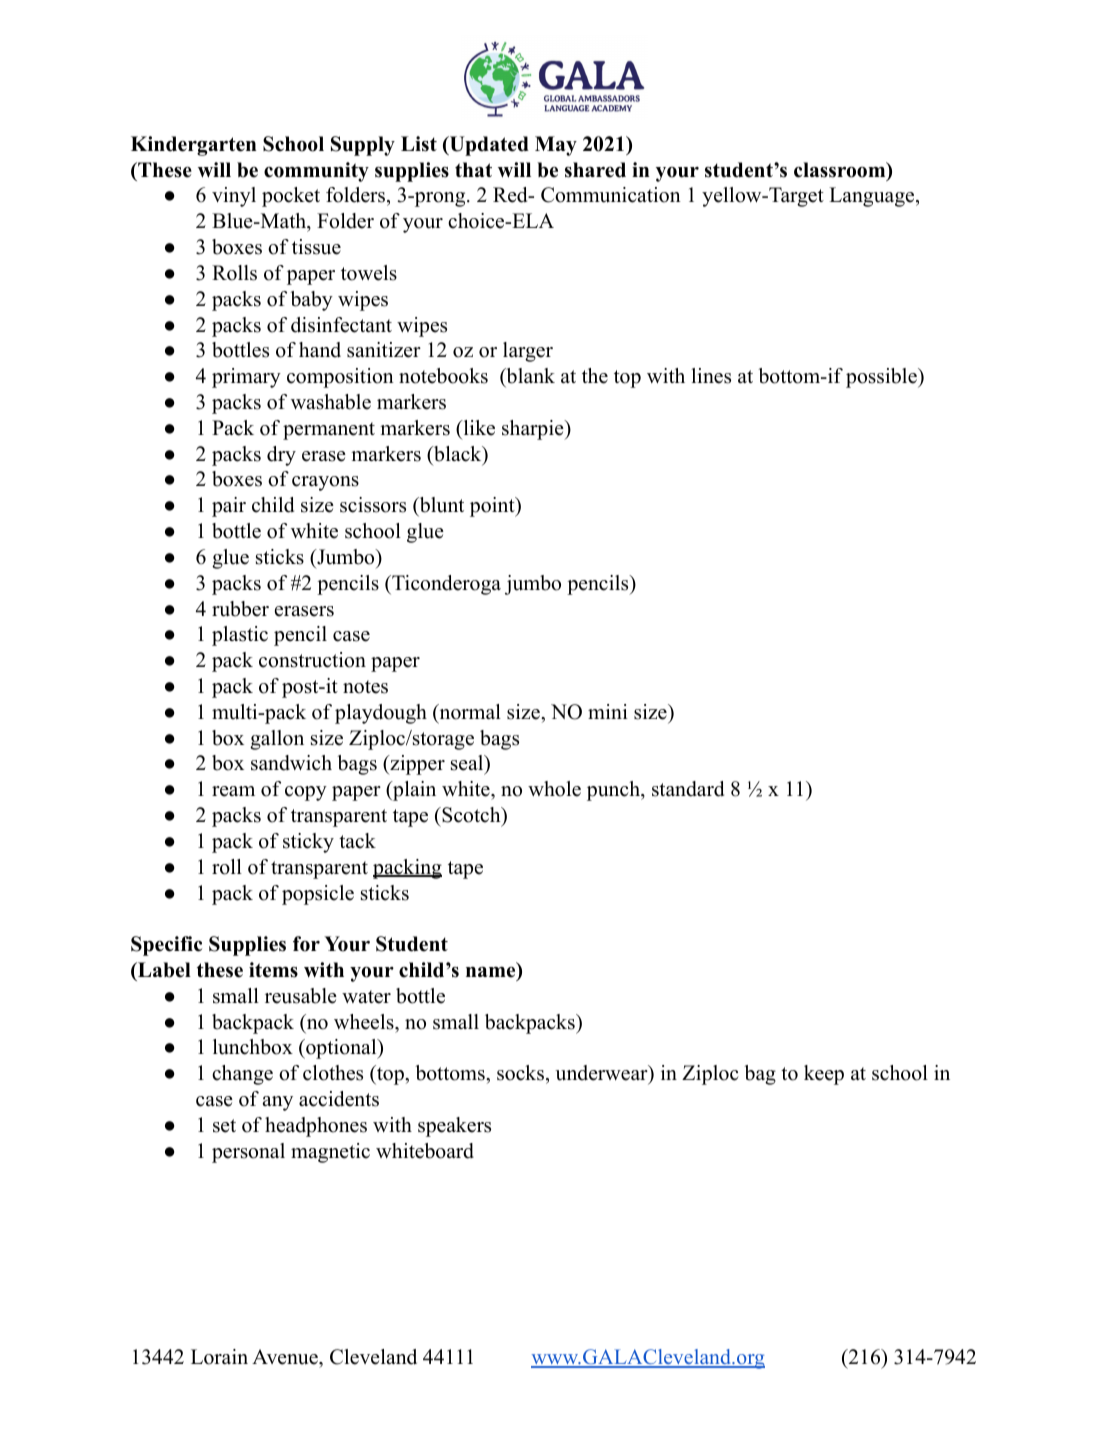  What do you see at coordinates (234, 197) in the document?
I see `vinyl` at bounding box center [234, 197].
